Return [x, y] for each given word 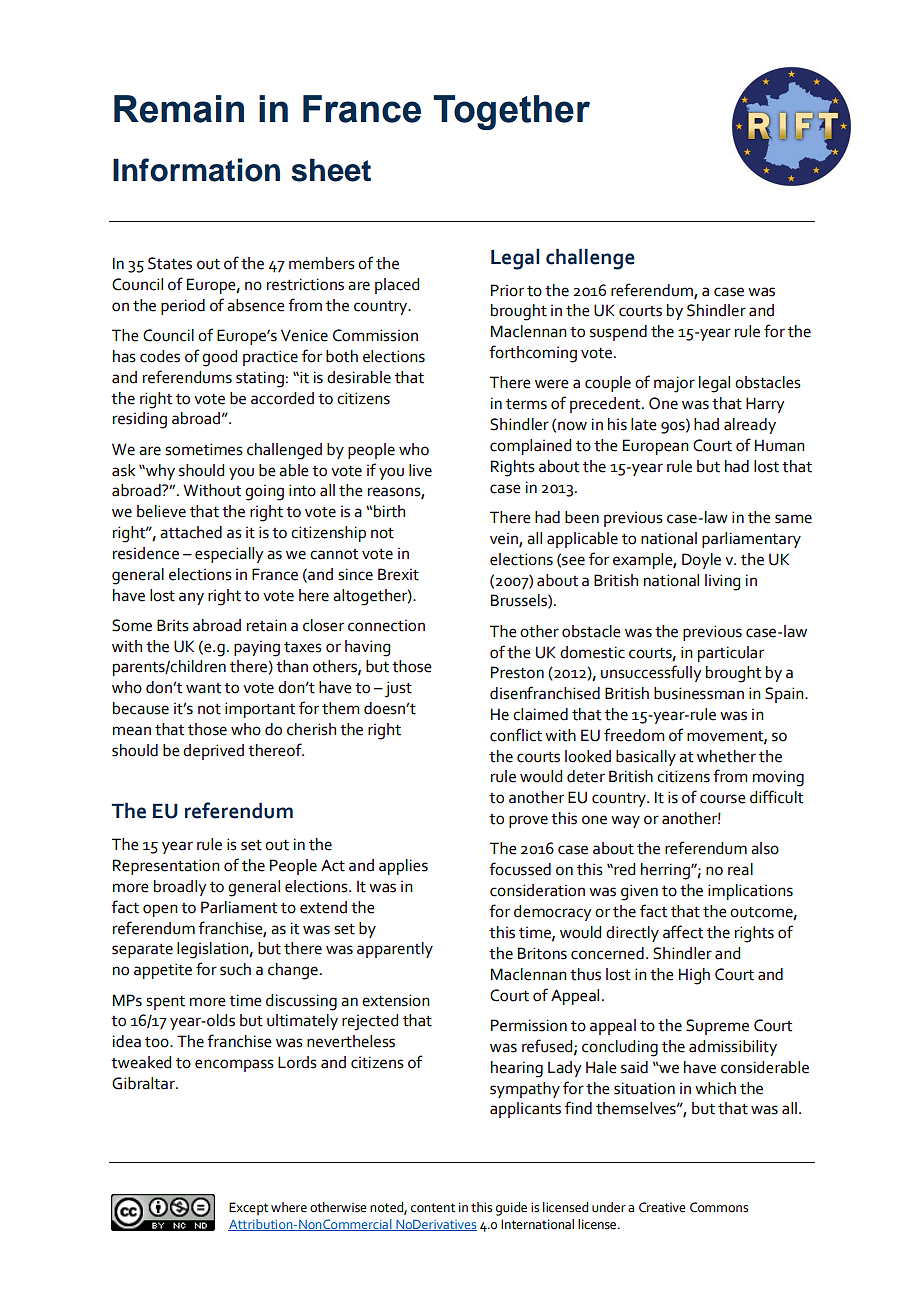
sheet [331, 170]
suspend [618, 333]
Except [248, 1209]
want [203, 688]
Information [196, 170]
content [433, 1208]
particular [731, 654]
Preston [517, 672]
